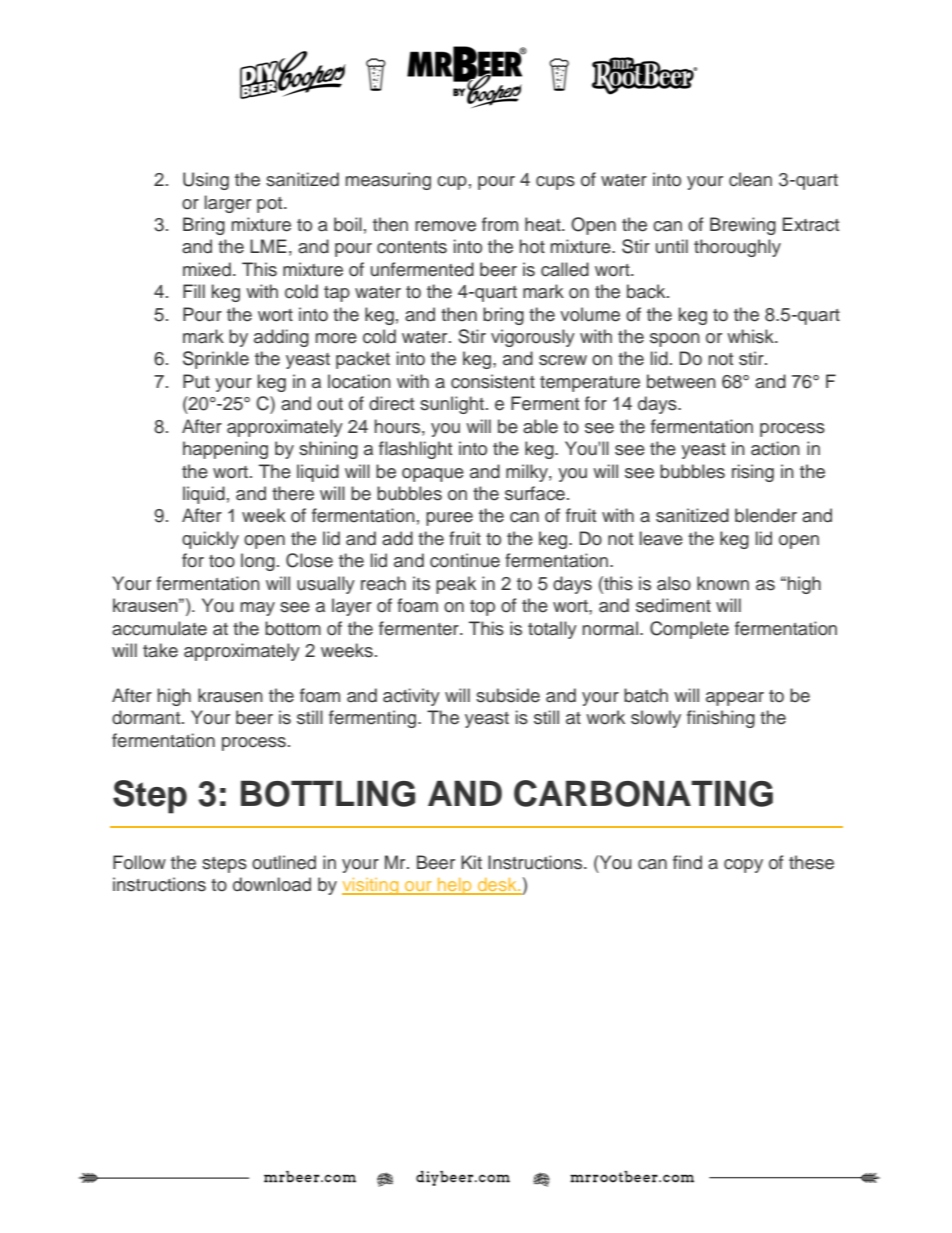 The width and height of the image is (952, 1233). What do you see at coordinates (500, 224) in the image?
I see `from` at bounding box center [500, 224].
